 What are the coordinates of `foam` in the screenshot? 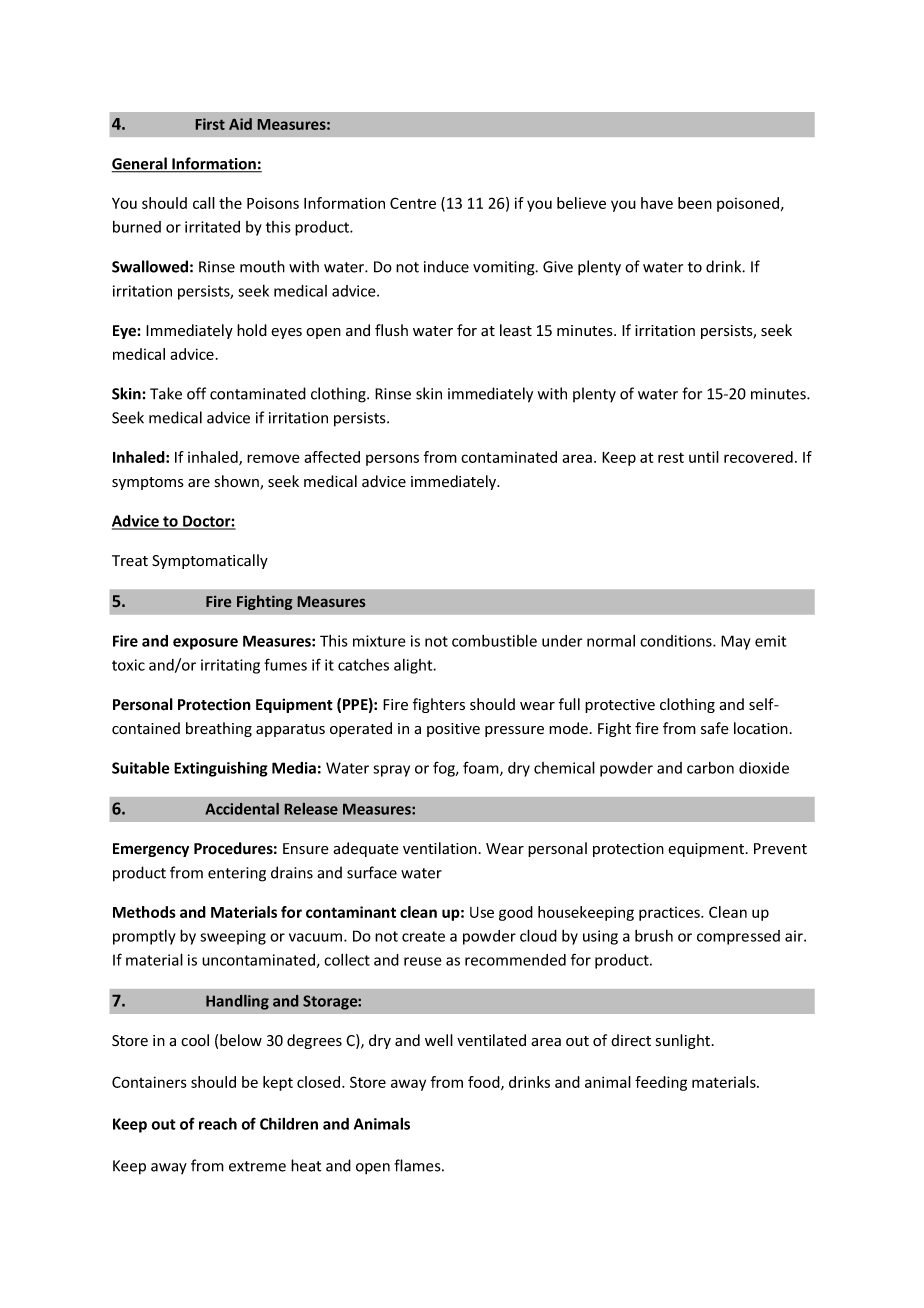 It's located at (482, 769).
